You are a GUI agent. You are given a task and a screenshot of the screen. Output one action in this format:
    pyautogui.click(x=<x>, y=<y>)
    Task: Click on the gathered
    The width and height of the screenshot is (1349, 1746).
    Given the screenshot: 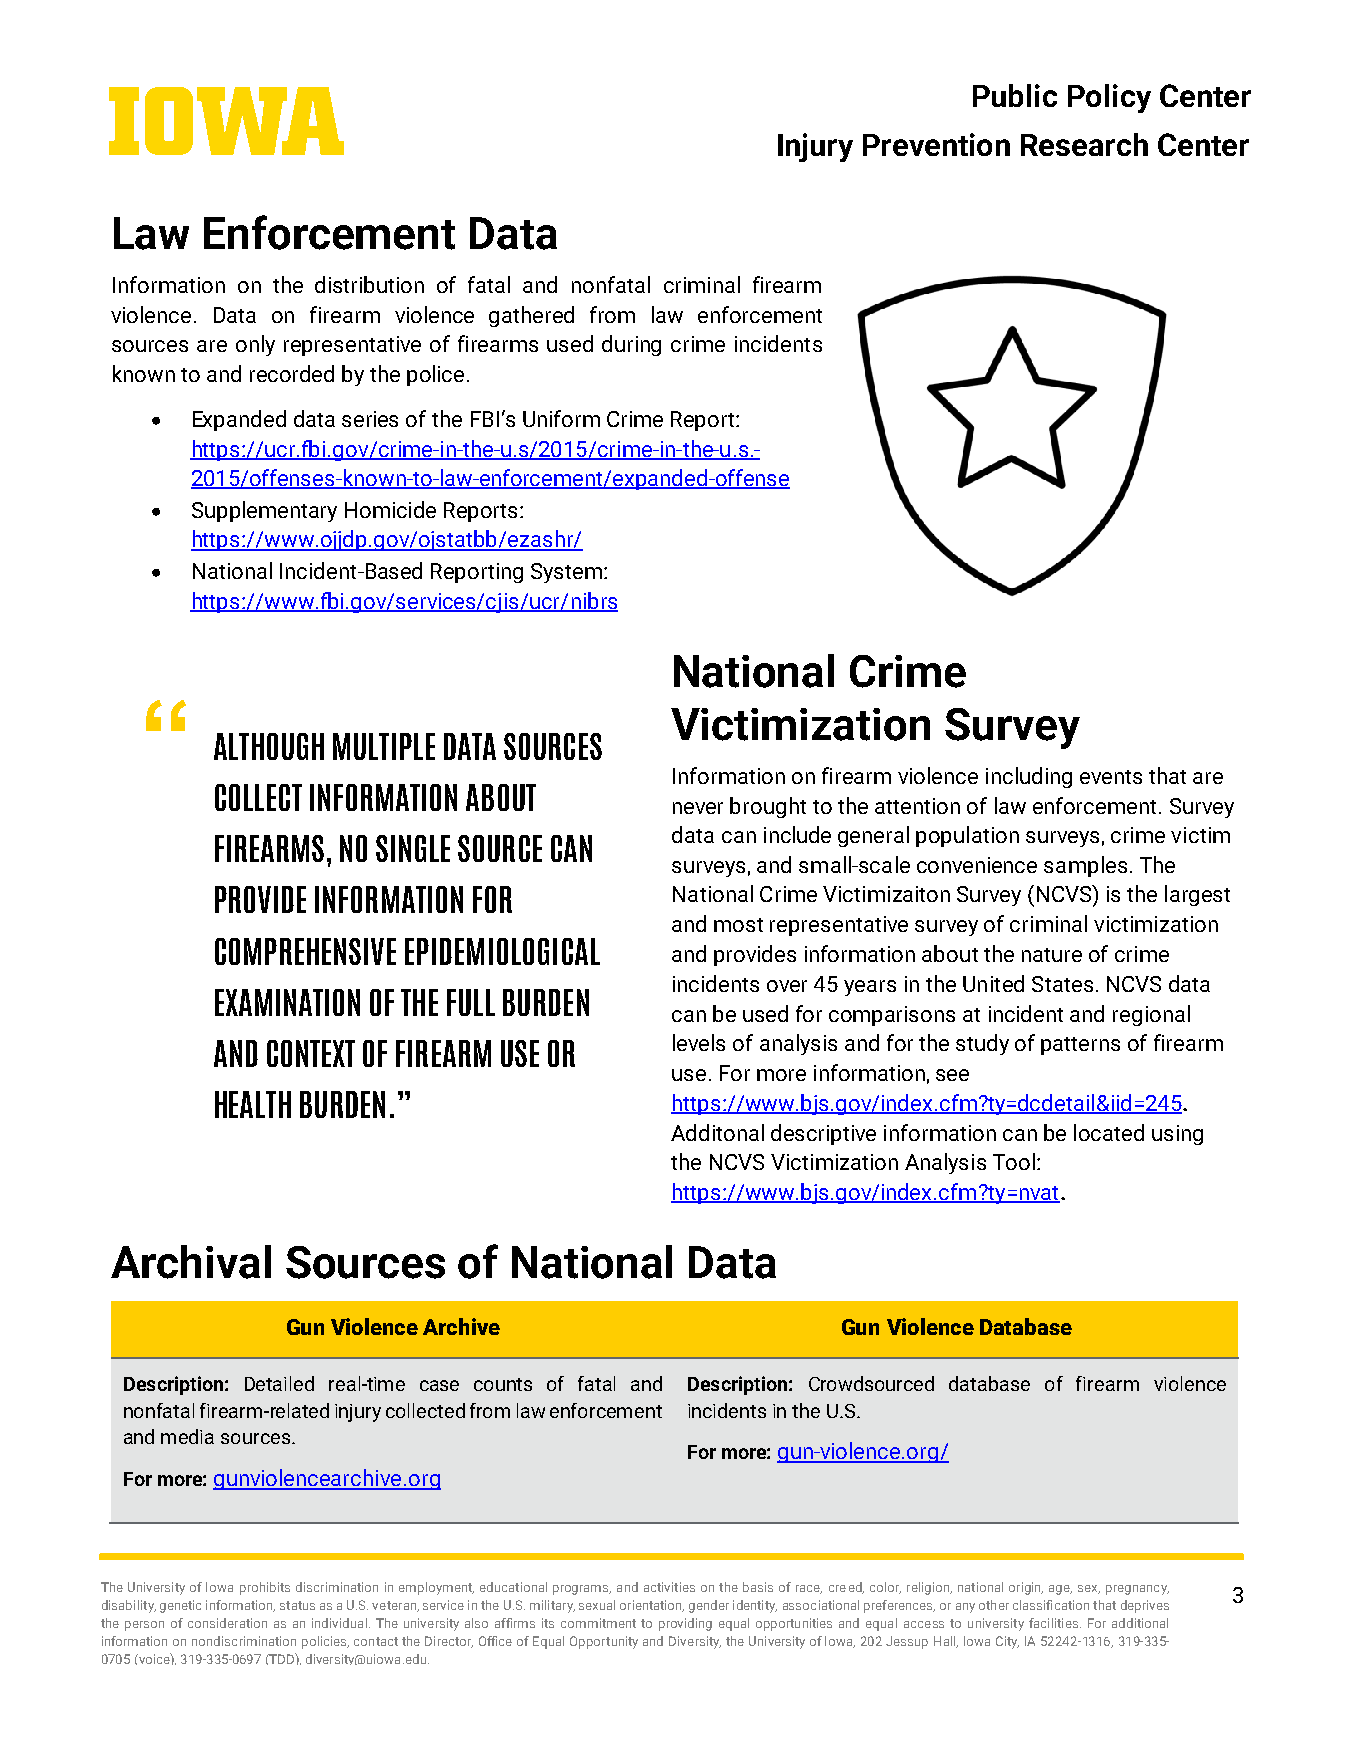 What is the action you would take?
    pyautogui.click(x=531, y=316)
